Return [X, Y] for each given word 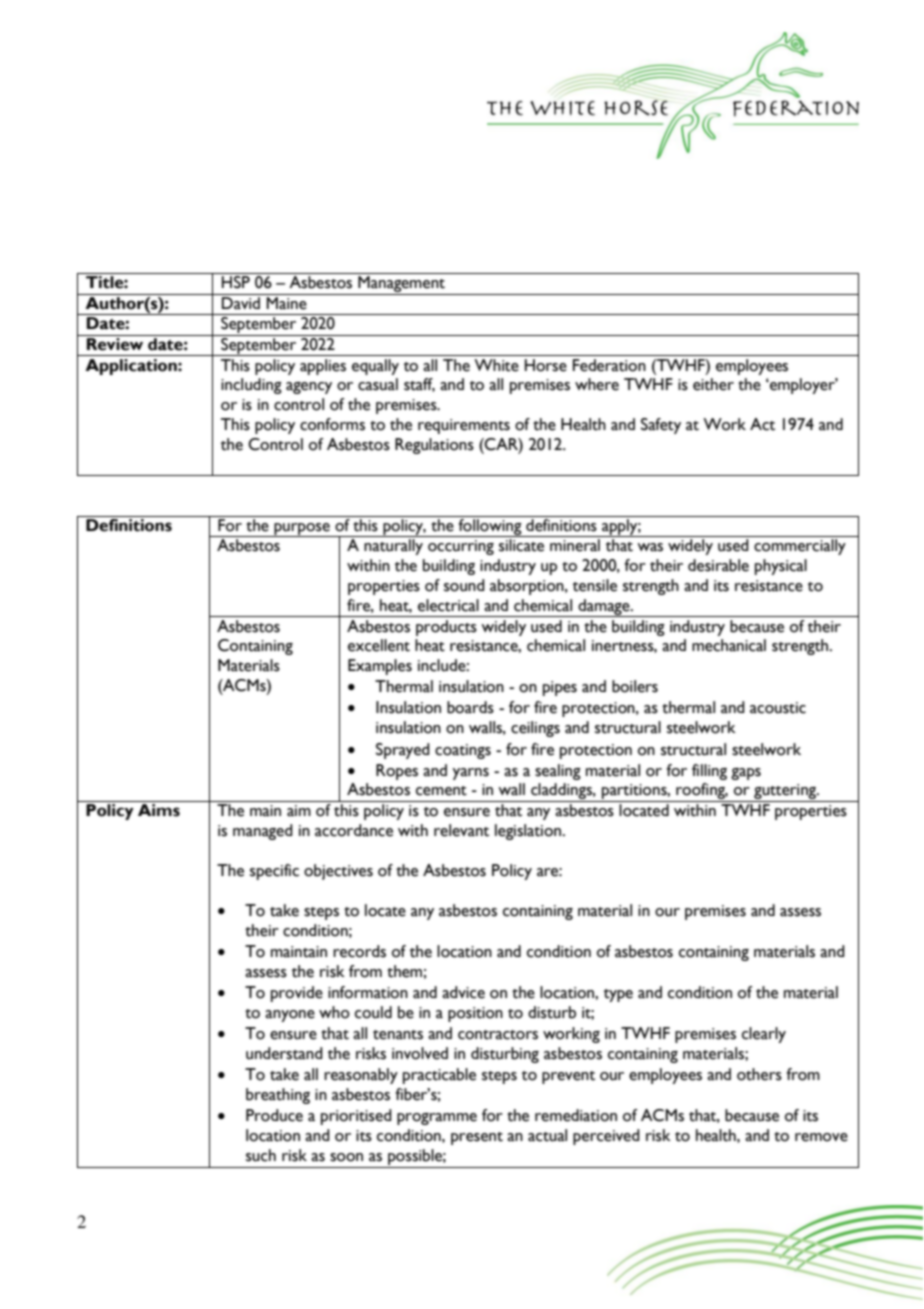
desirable [718, 565]
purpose [302, 530]
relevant [461, 830]
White [496, 365]
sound [464, 585]
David [241, 303]
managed [263, 832]
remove [821, 1137]
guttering [785, 793]
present [477, 1138]
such [261, 1155]
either [713, 384]
